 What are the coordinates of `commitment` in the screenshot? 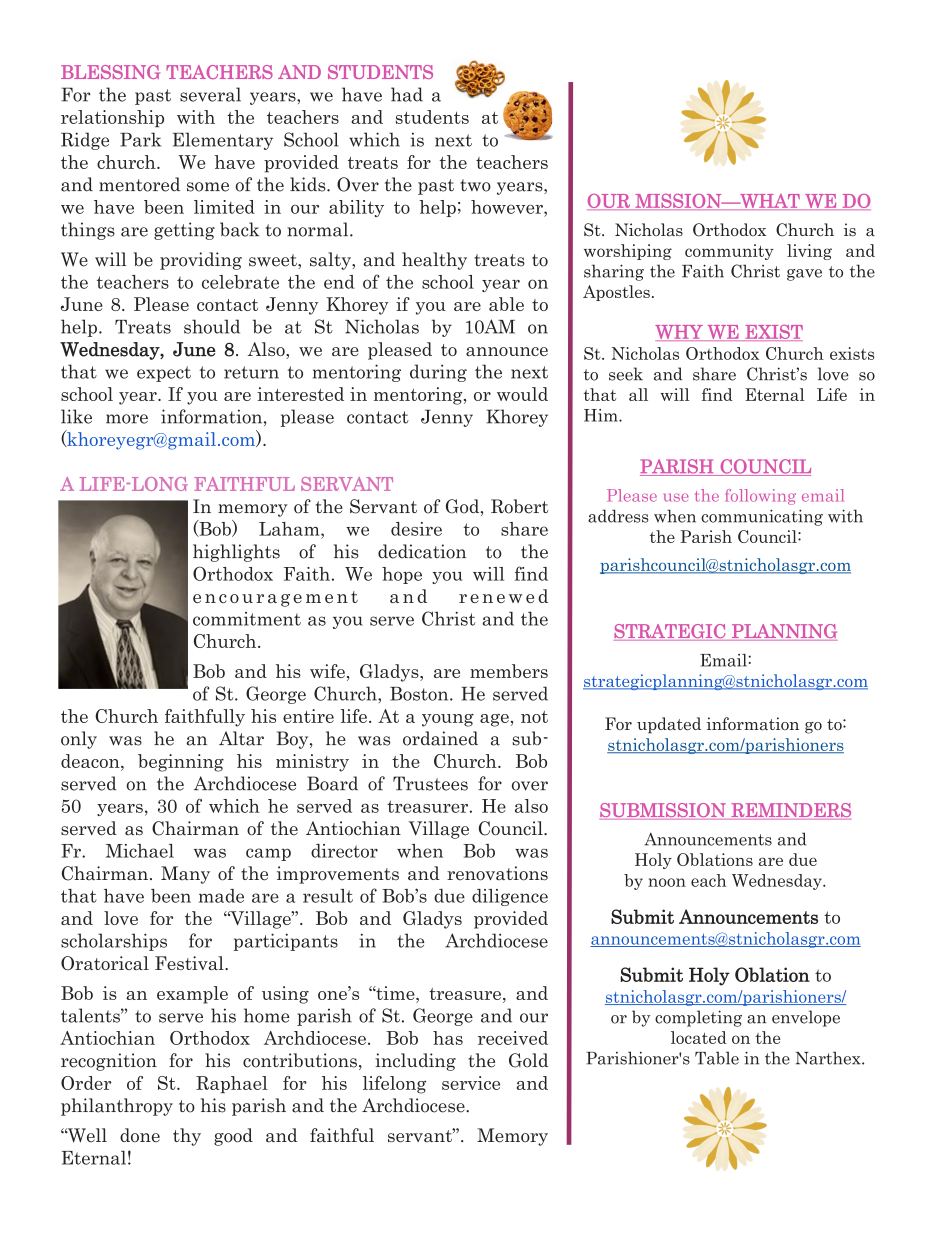 It's located at (247, 619).
